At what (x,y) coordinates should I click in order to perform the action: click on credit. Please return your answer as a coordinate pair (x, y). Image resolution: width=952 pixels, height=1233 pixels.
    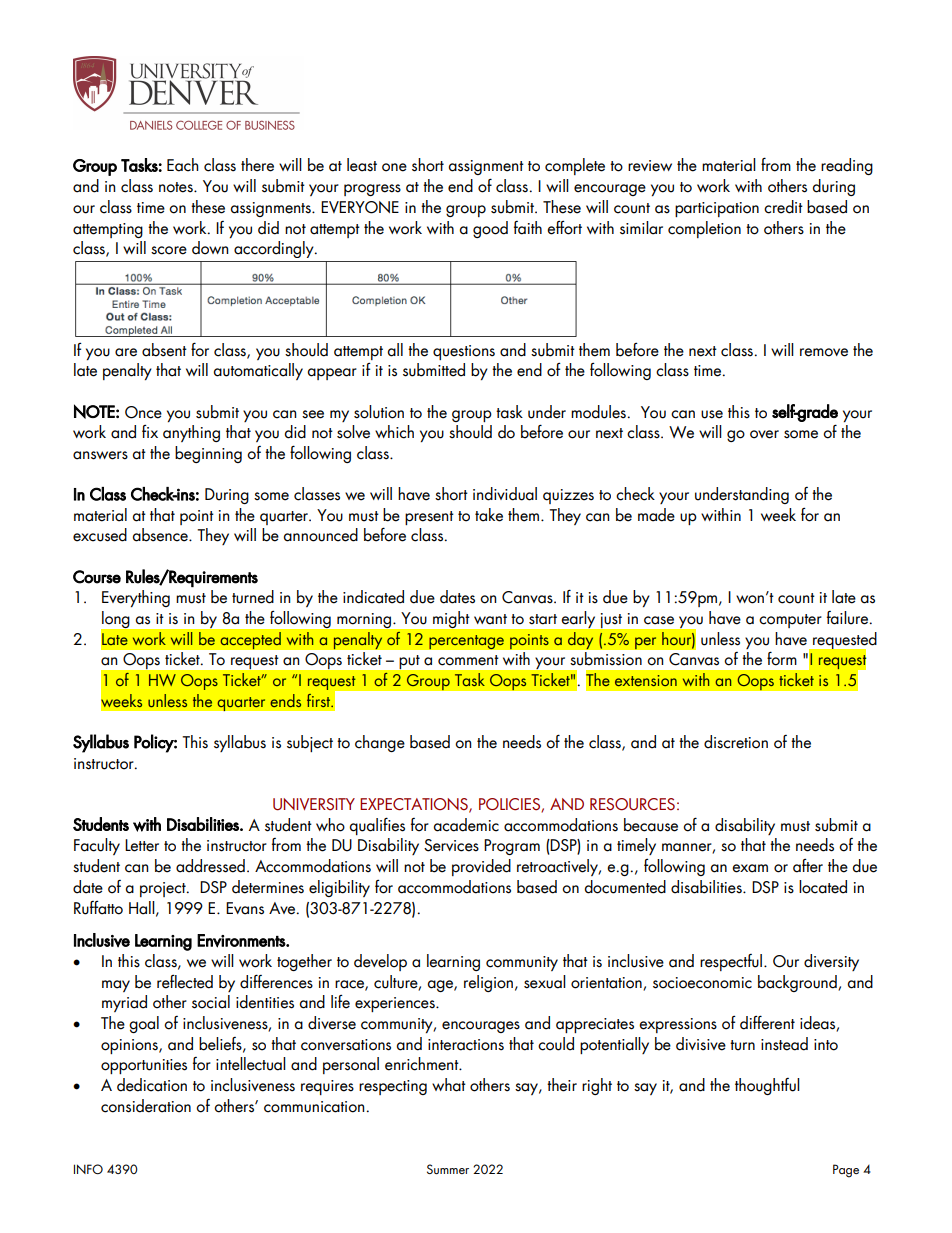
    Looking at the image, I should click on (783, 207).
